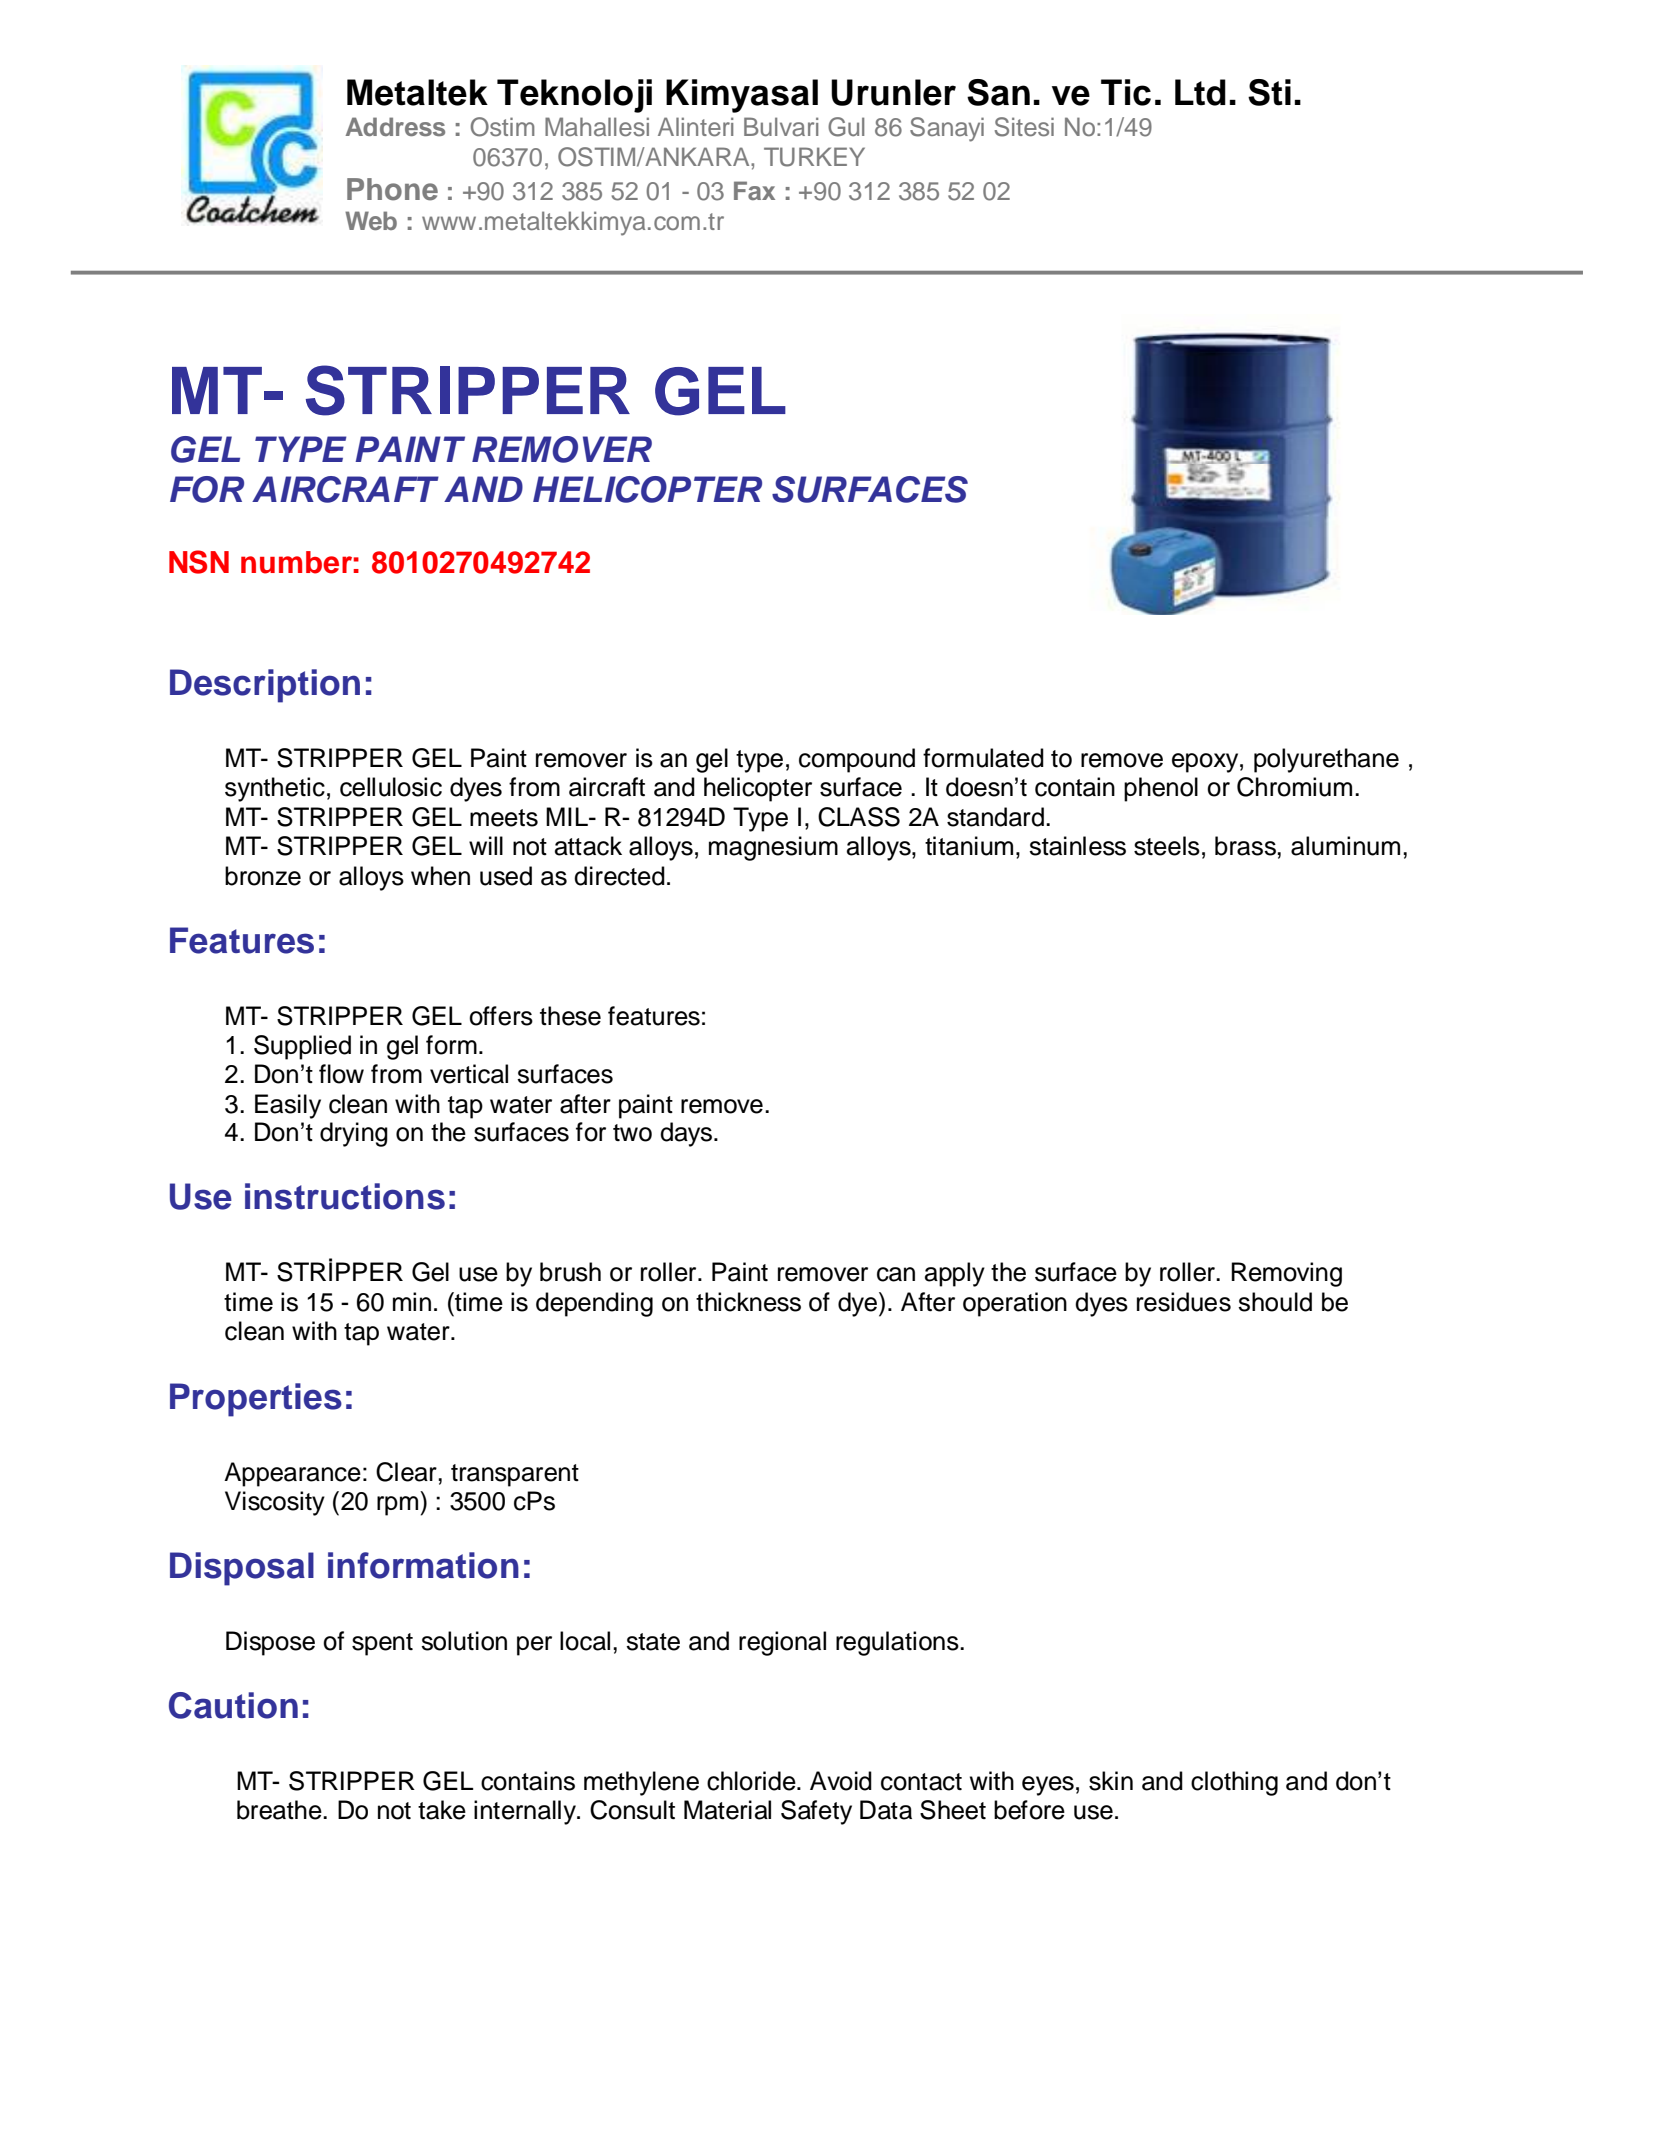  What do you see at coordinates (748, 1302) in the page?
I see `thickness` at bounding box center [748, 1302].
